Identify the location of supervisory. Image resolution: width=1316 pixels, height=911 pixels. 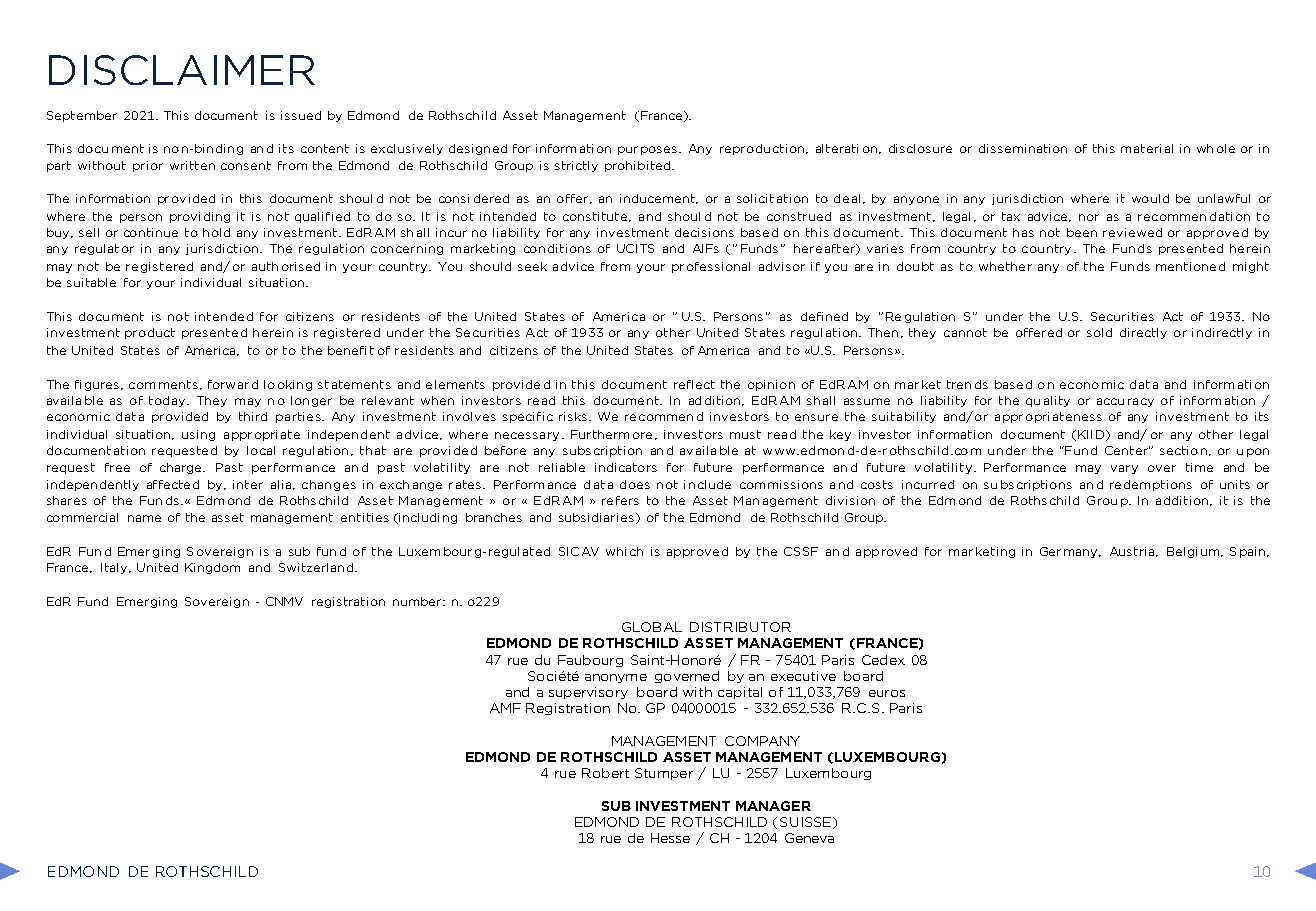
(588, 693).
